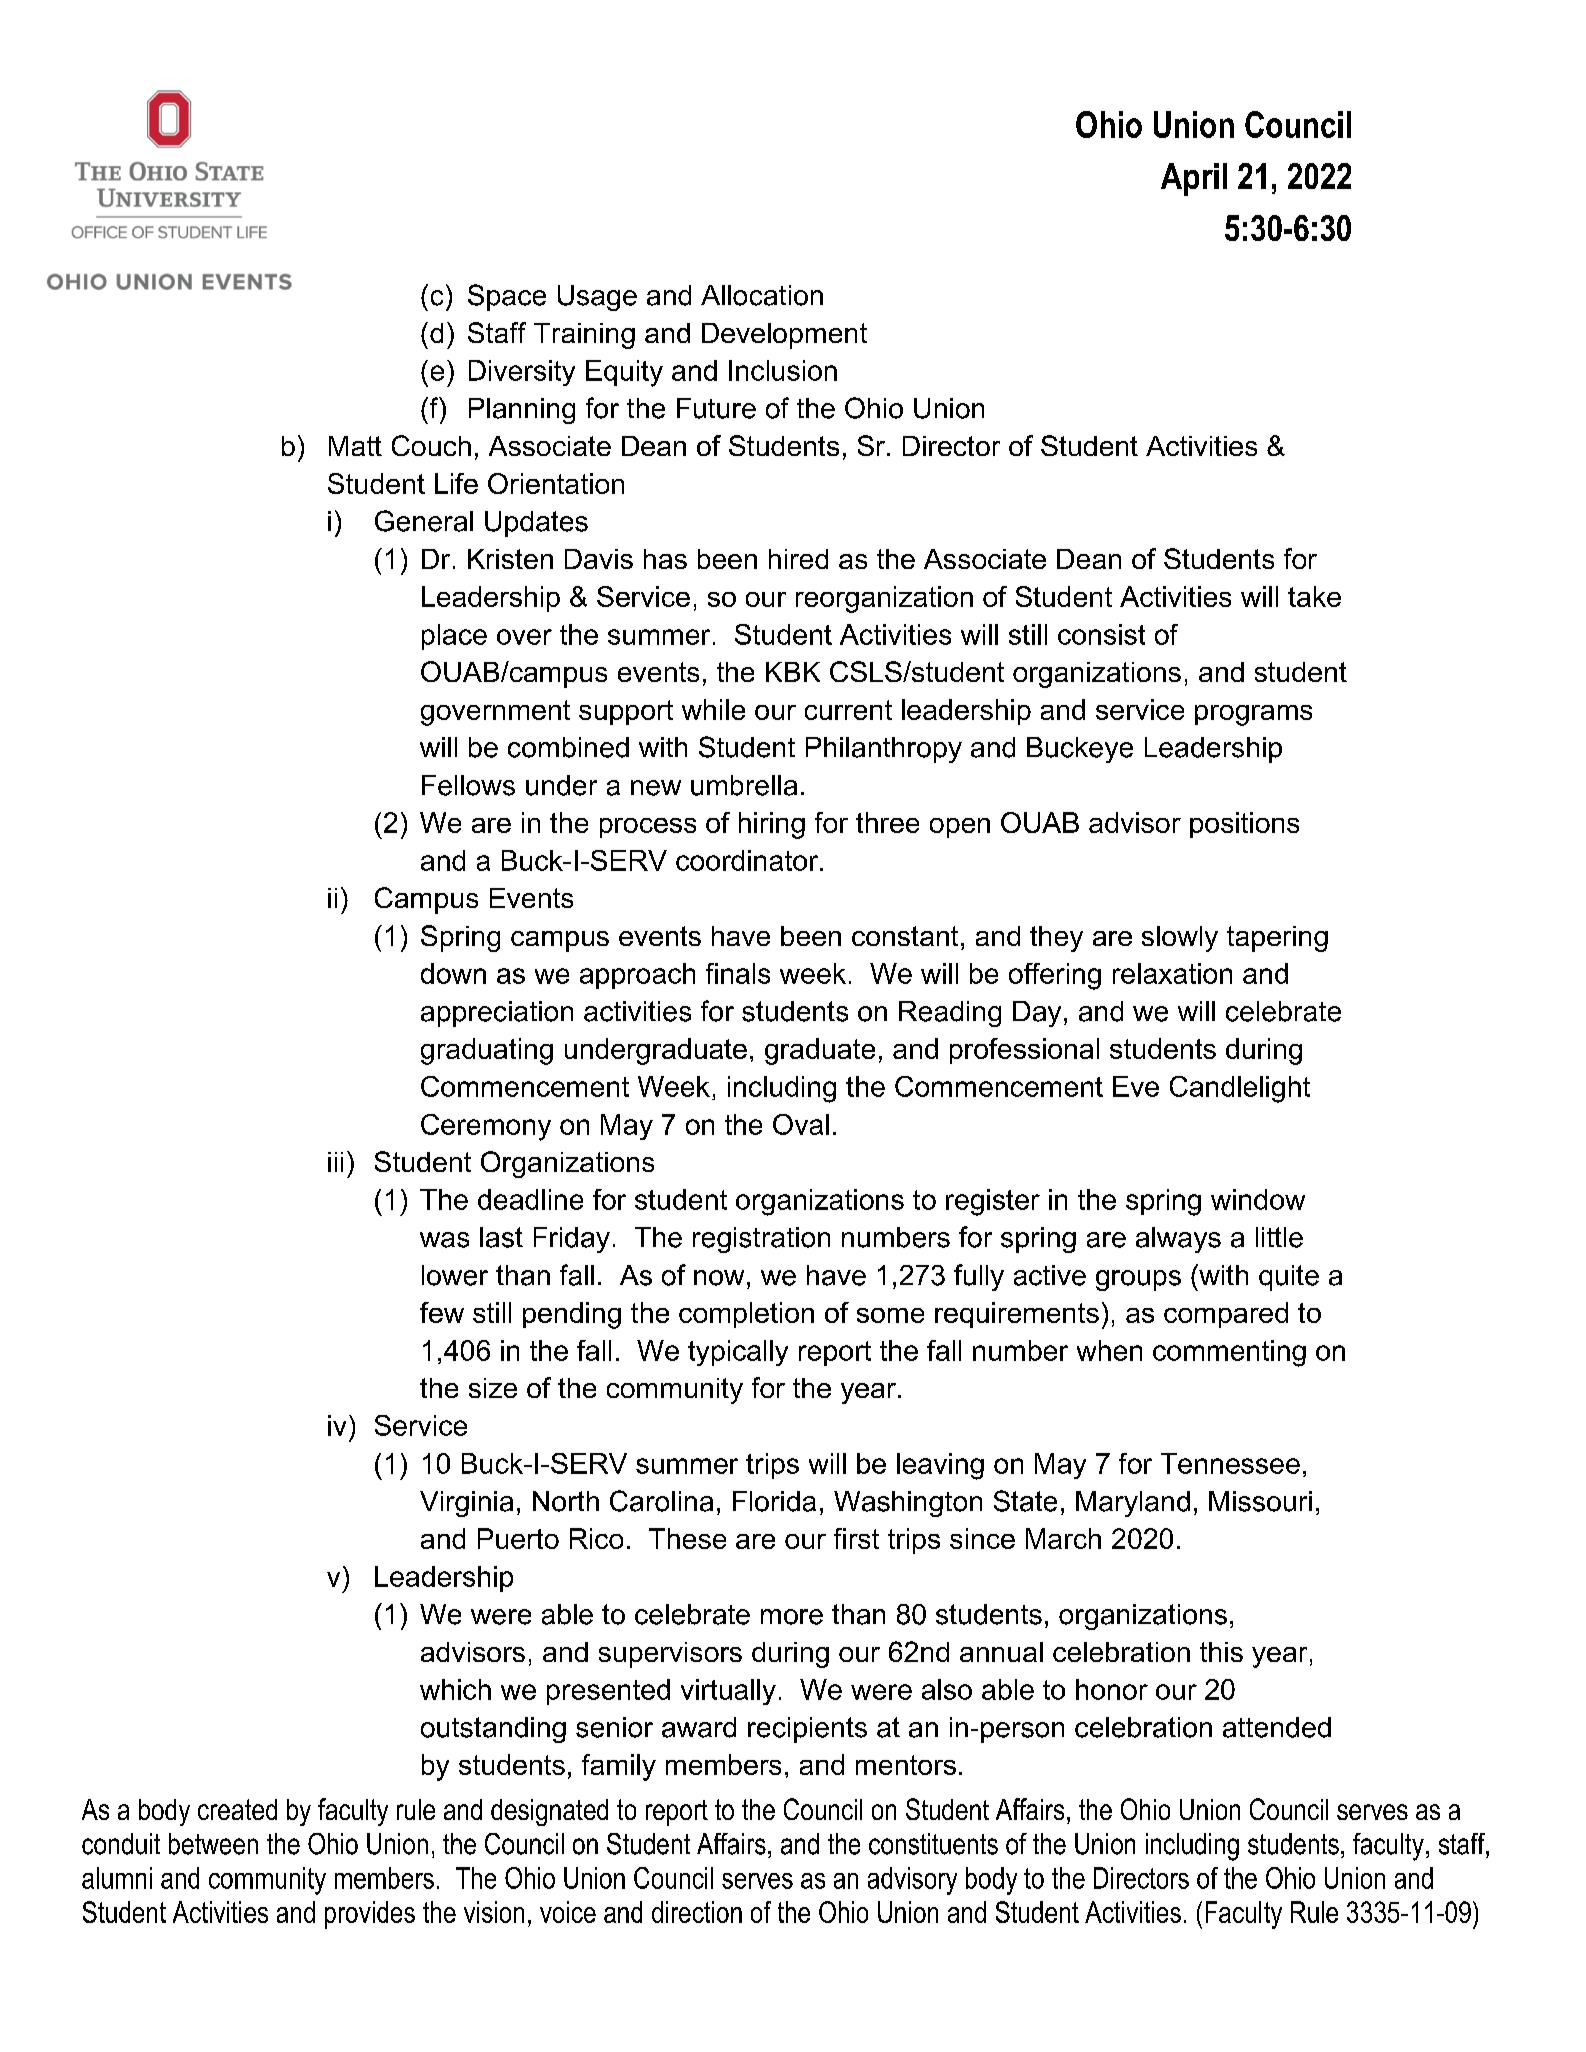  What do you see at coordinates (762, 295) in the page?
I see `Allocation` at bounding box center [762, 295].
